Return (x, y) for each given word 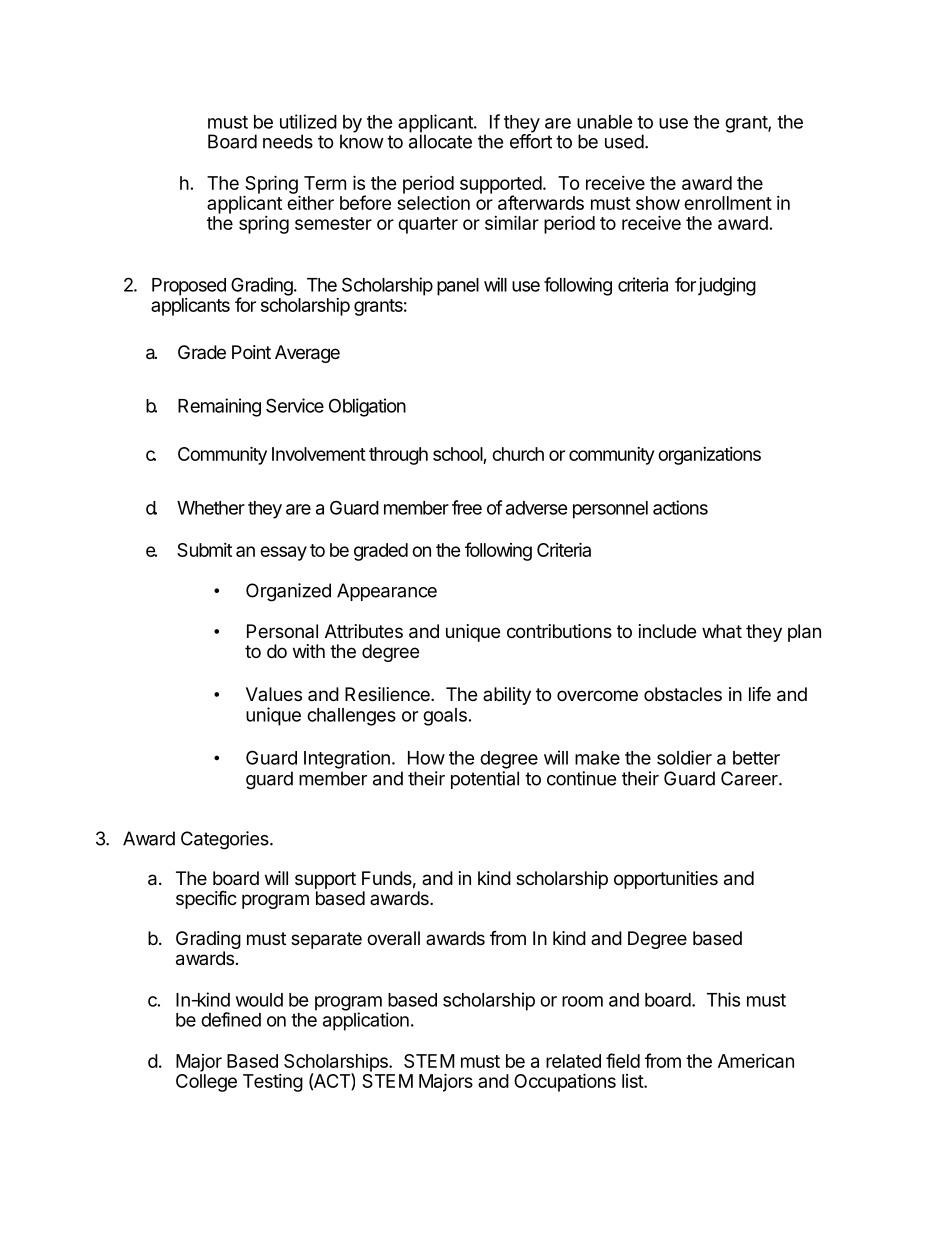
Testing (273, 1083)
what (722, 631)
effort (531, 140)
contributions (559, 631)
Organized (288, 592)
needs (288, 141)
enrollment (728, 203)
